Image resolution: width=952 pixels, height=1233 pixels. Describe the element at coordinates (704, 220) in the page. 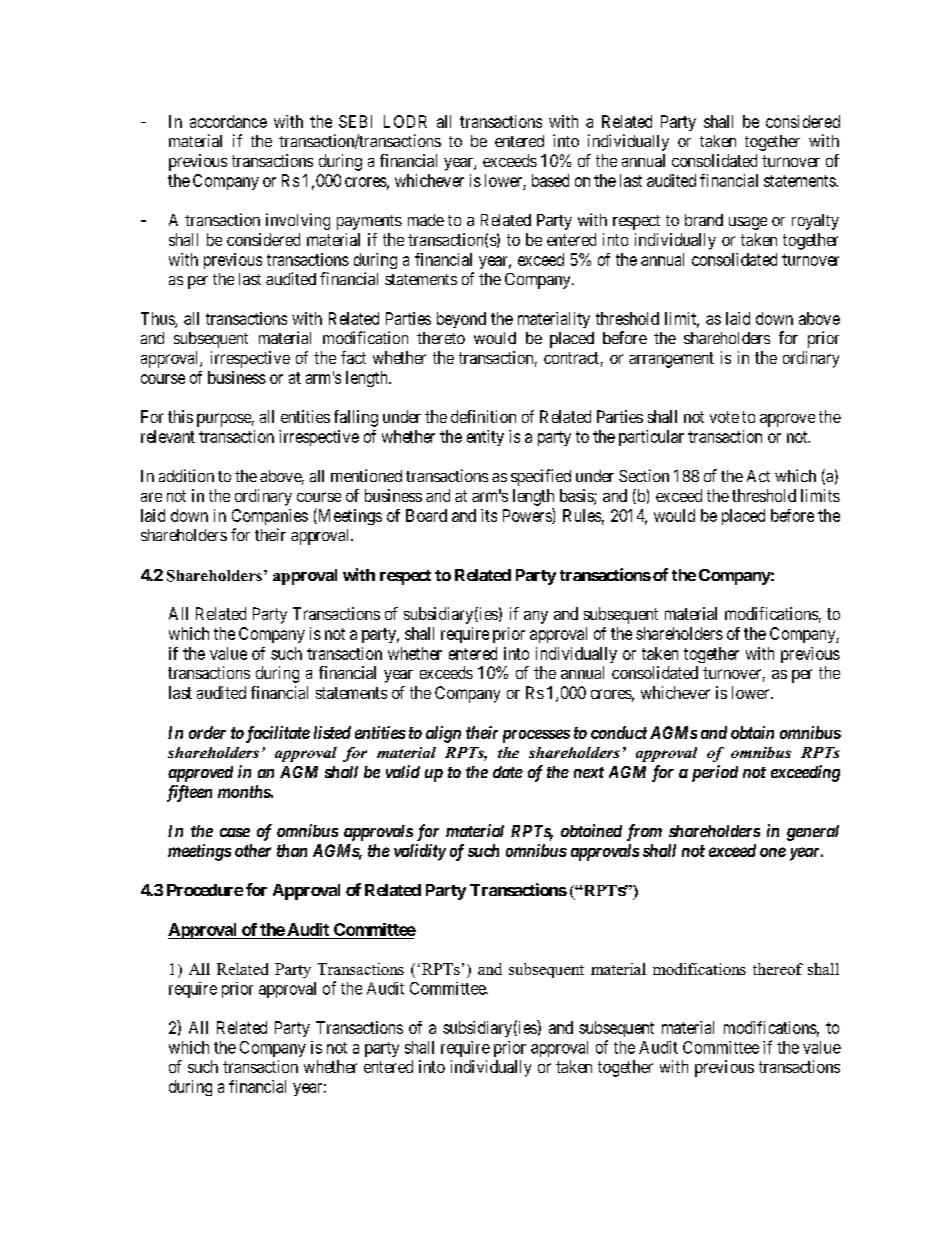

I see `brand` at that location.
